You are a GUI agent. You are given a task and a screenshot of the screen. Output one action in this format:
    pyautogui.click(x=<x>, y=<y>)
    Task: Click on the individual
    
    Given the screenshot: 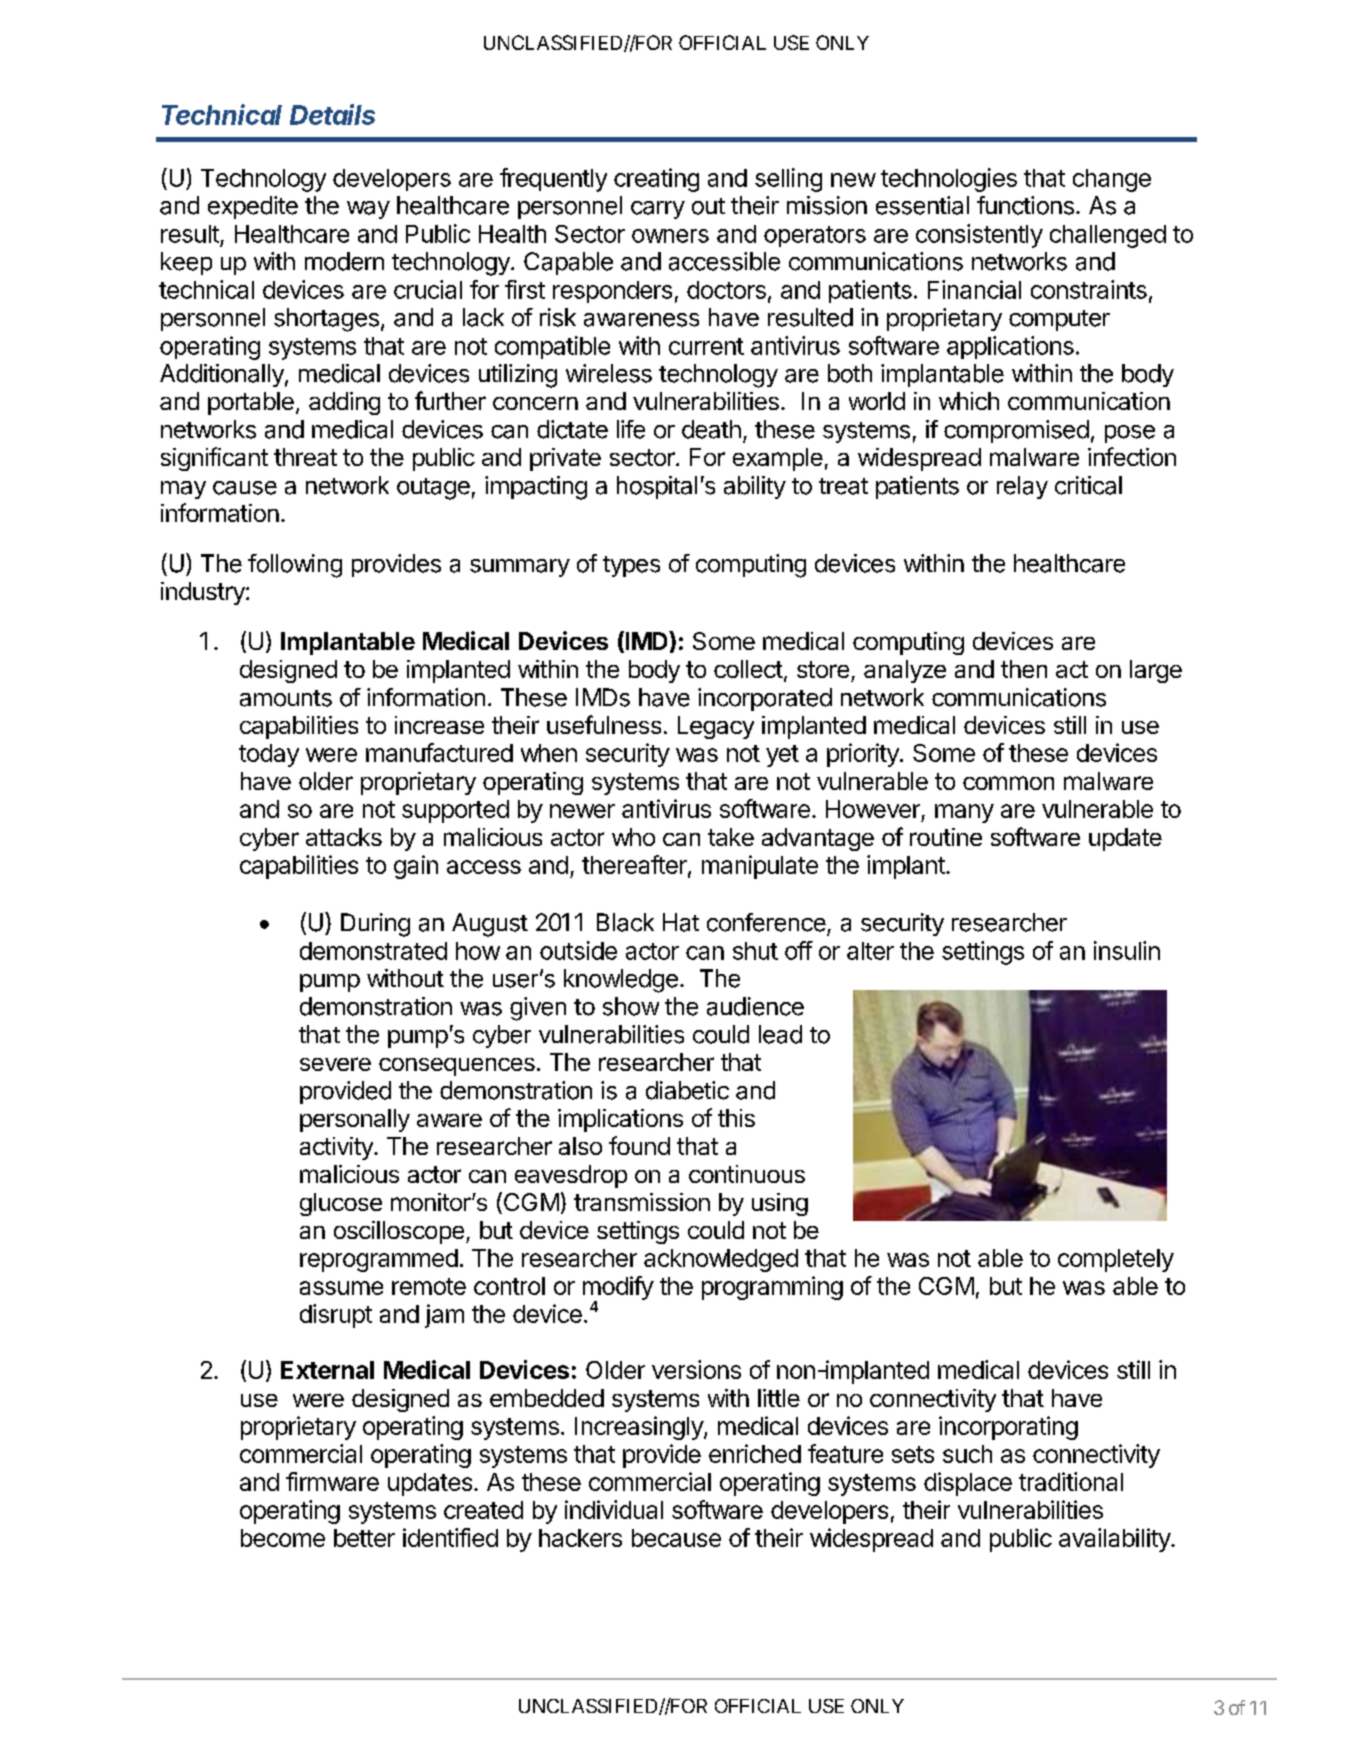 What is the action you would take?
    pyautogui.click(x=614, y=1509)
